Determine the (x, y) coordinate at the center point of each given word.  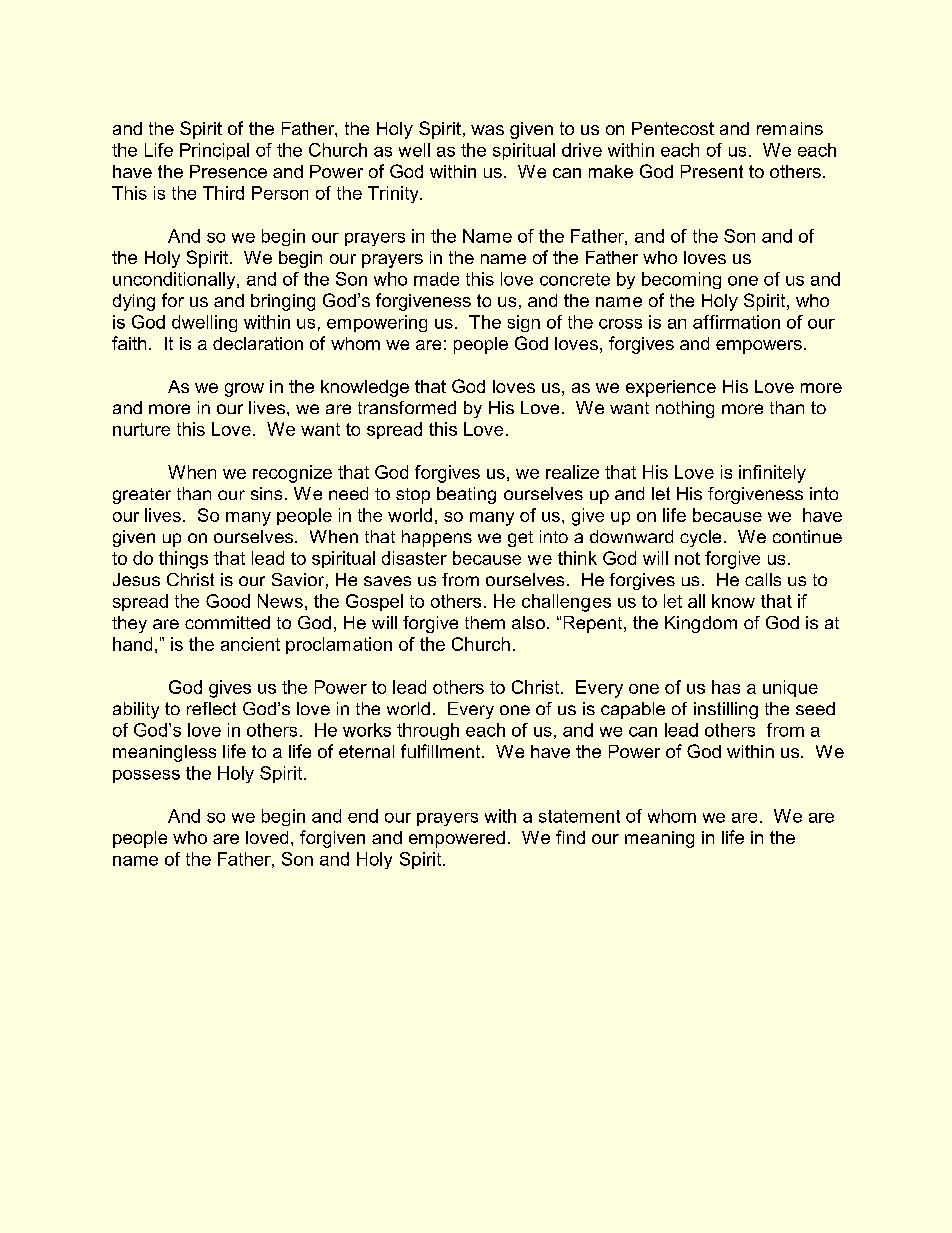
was (487, 130)
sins (266, 493)
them (485, 622)
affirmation (736, 322)
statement (579, 816)
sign (524, 323)
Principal (214, 151)
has (726, 687)
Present (712, 171)
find (570, 837)
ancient (250, 644)
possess (146, 776)
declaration (258, 343)
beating (466, 495)
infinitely (772, 474)
